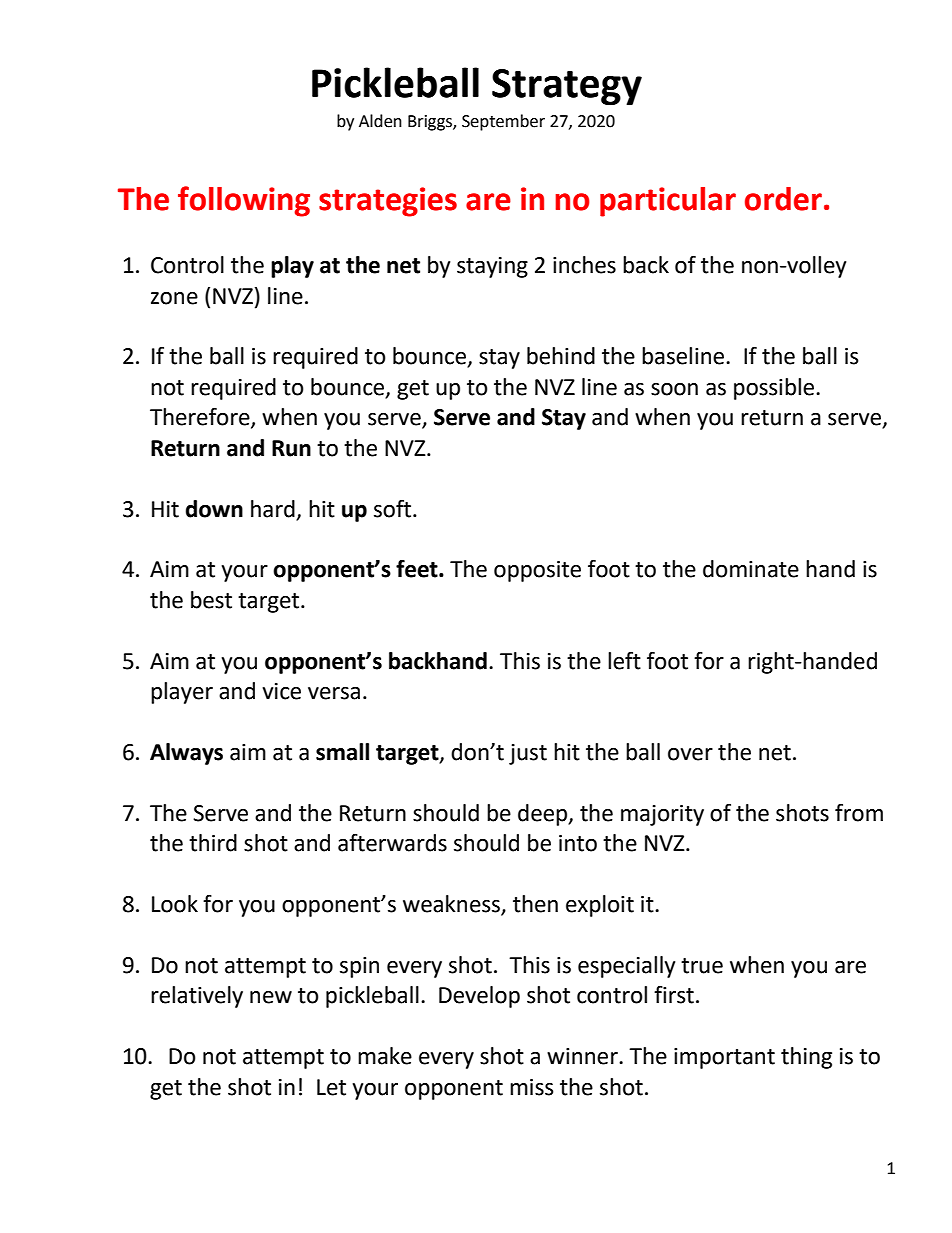  I want to click on dominate, so click(751, 569).
